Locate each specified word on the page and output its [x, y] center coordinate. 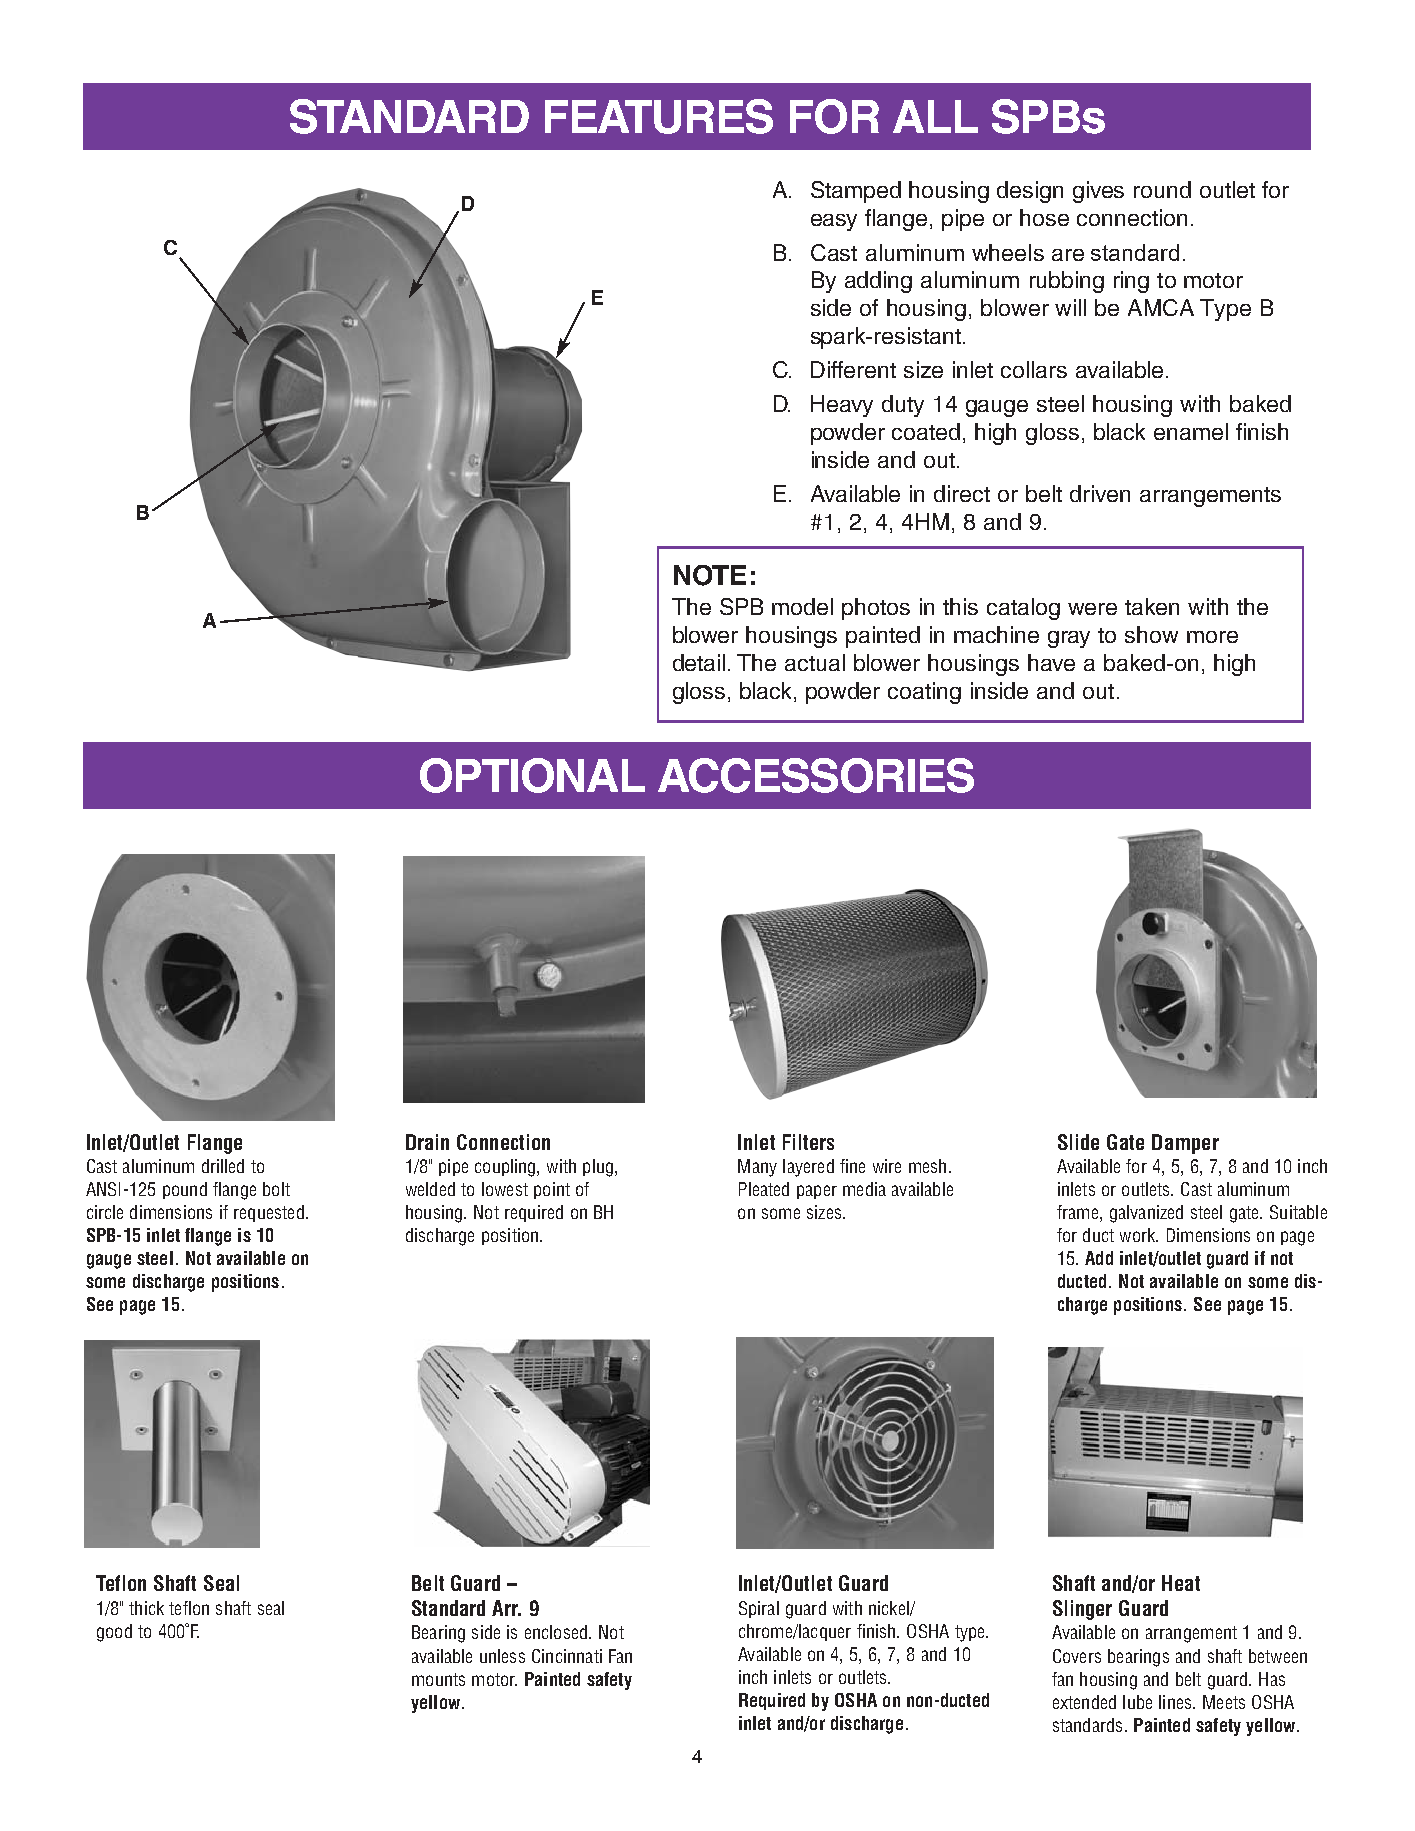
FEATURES [659, 116]
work [1139, 1235]
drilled [223, 1166]
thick [146, 1608]
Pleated [764, 1189]
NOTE [710, 575]
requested [269, 1213]
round [1162, 189]
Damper [1185, 1144]
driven [1100, 493]
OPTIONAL [532, 775]
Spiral [759, 1609]
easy [834, 222]
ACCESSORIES [816, 775]
